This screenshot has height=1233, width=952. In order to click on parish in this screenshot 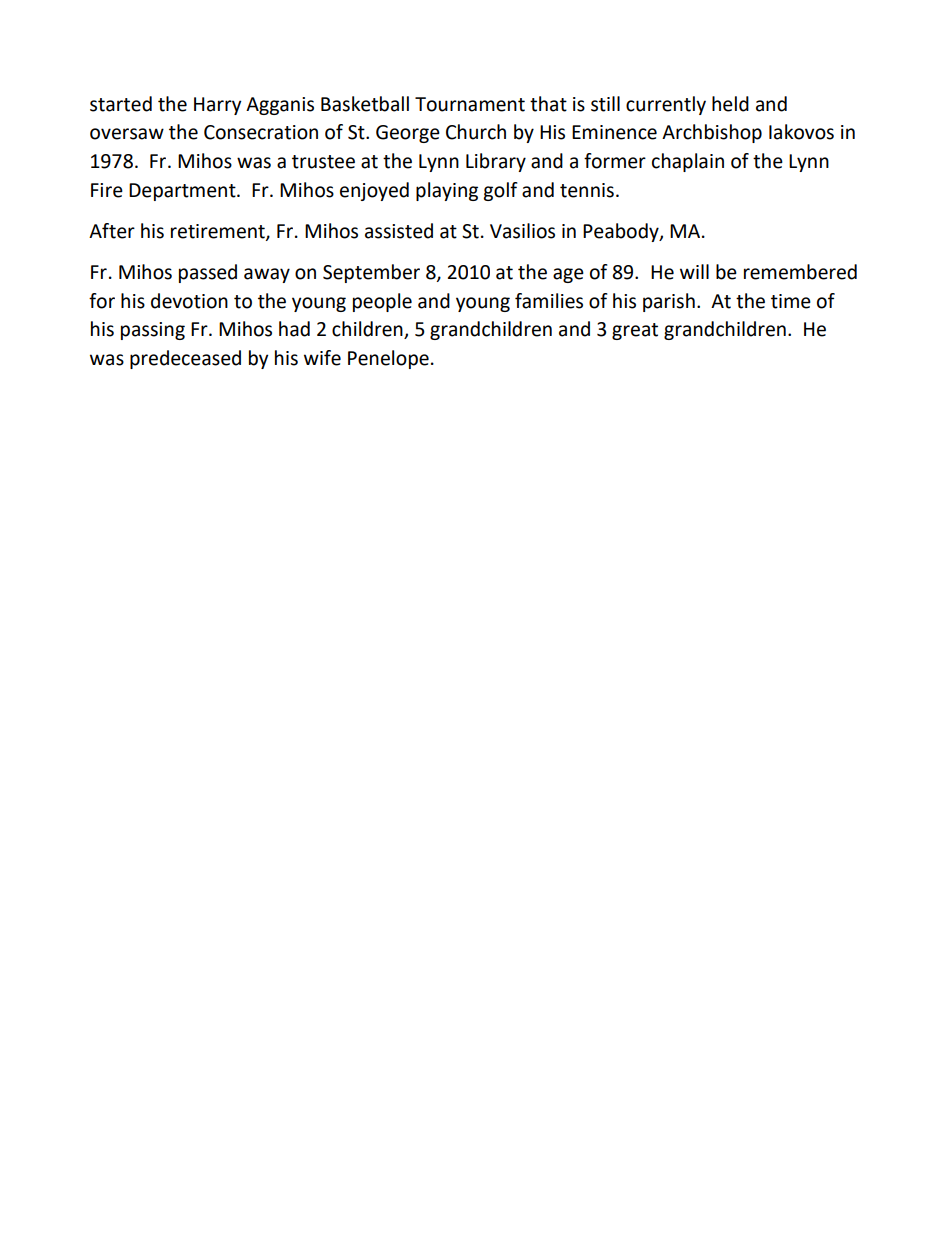, I will do `click(669, 302)`.
